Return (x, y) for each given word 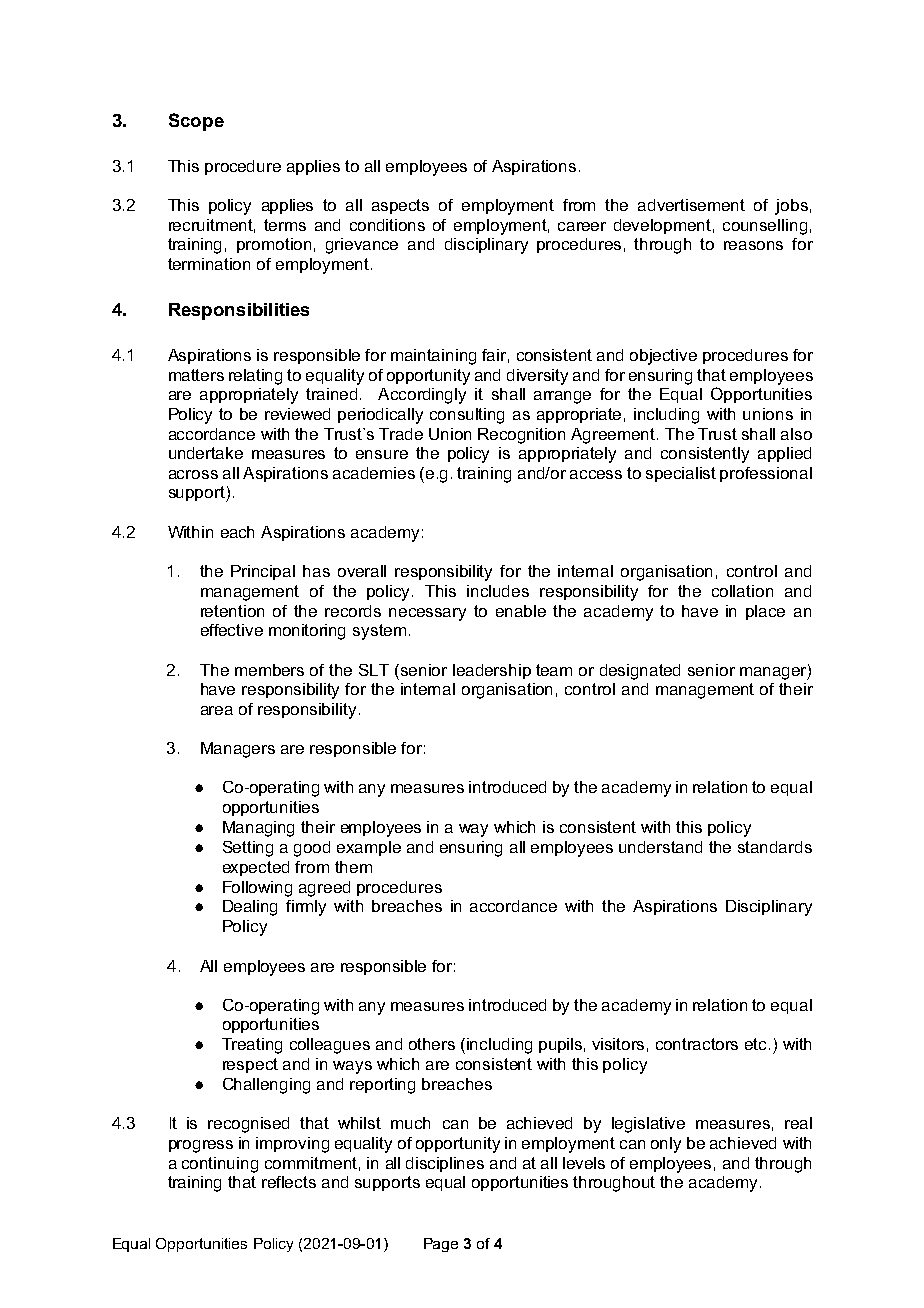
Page (441, 1245)
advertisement (691, 205)
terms (285, 225)
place (765, 612)
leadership (492, 671)
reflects (289, 1182)
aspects (400, 206)
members (269, 670)
